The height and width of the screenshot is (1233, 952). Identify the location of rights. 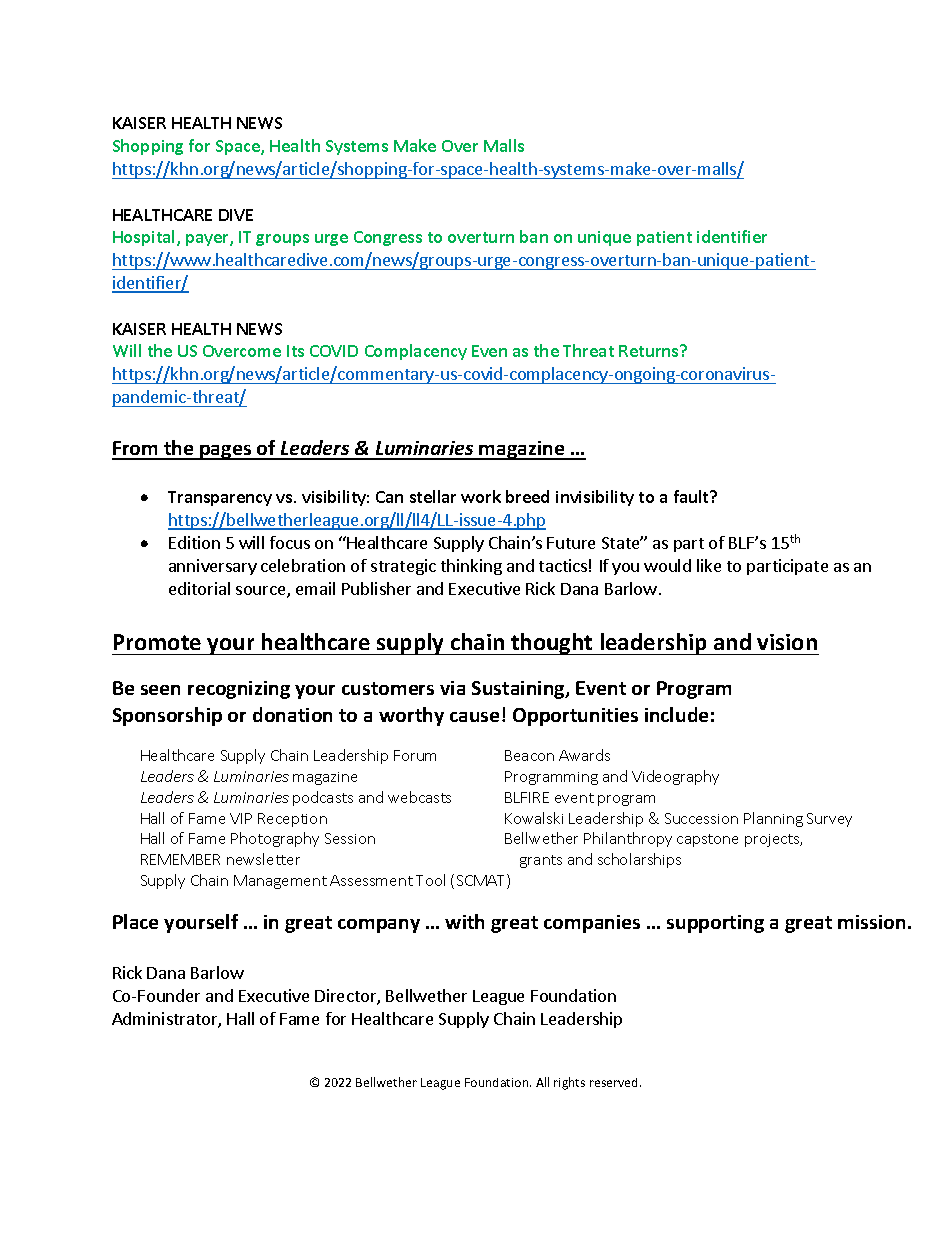
(569, 1083).
